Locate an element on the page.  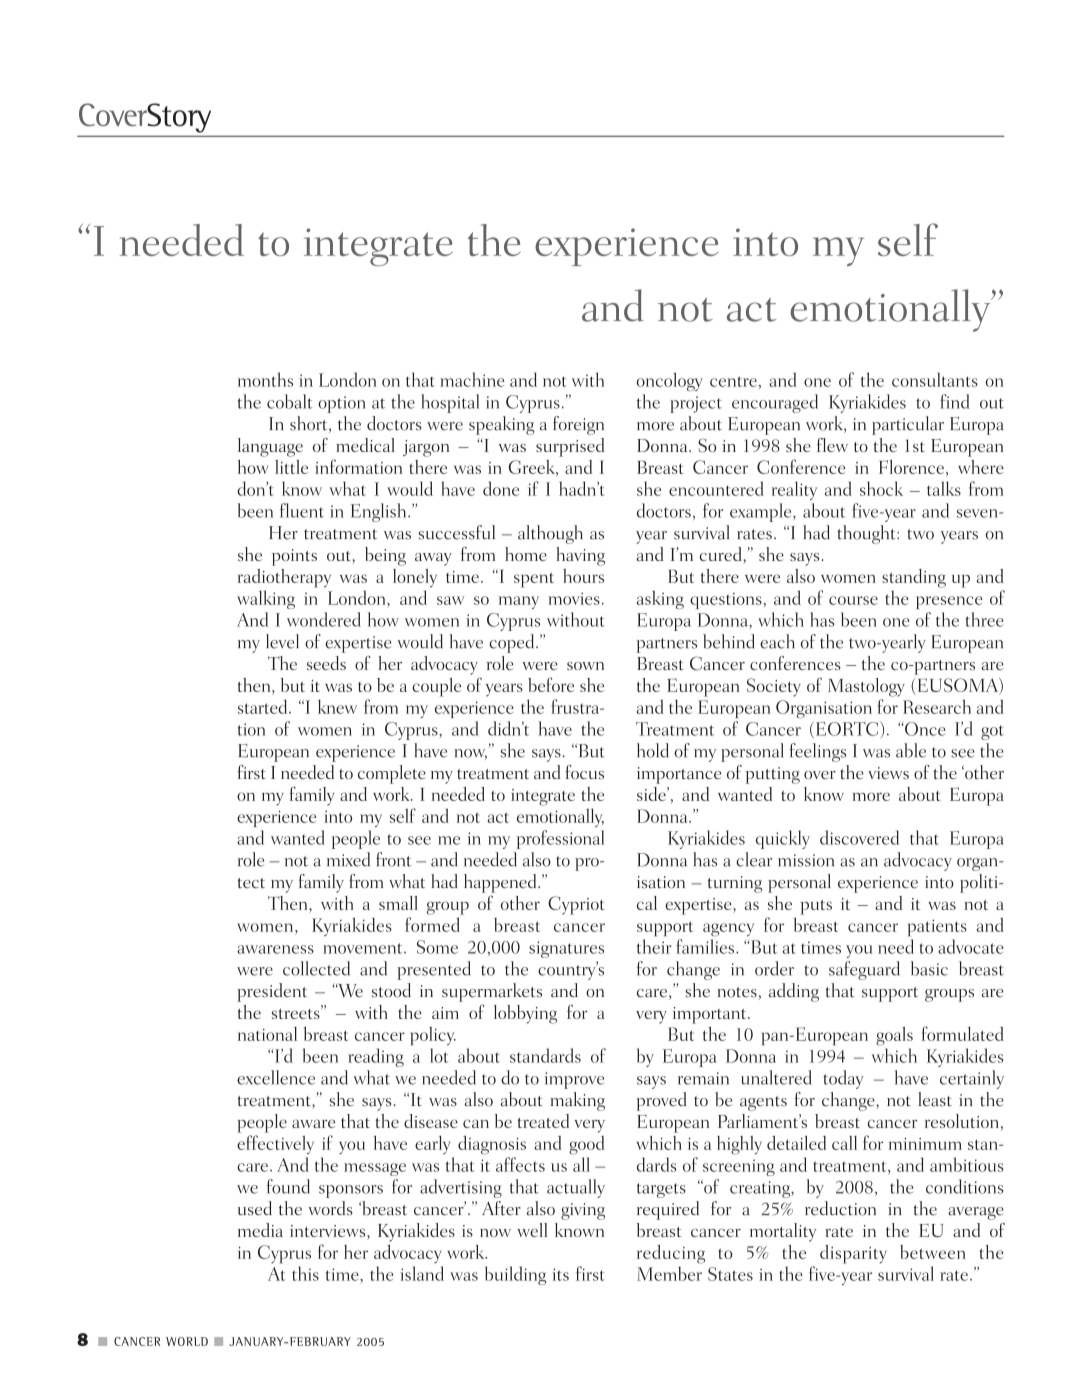
before is located at coordinates (551, 684).
